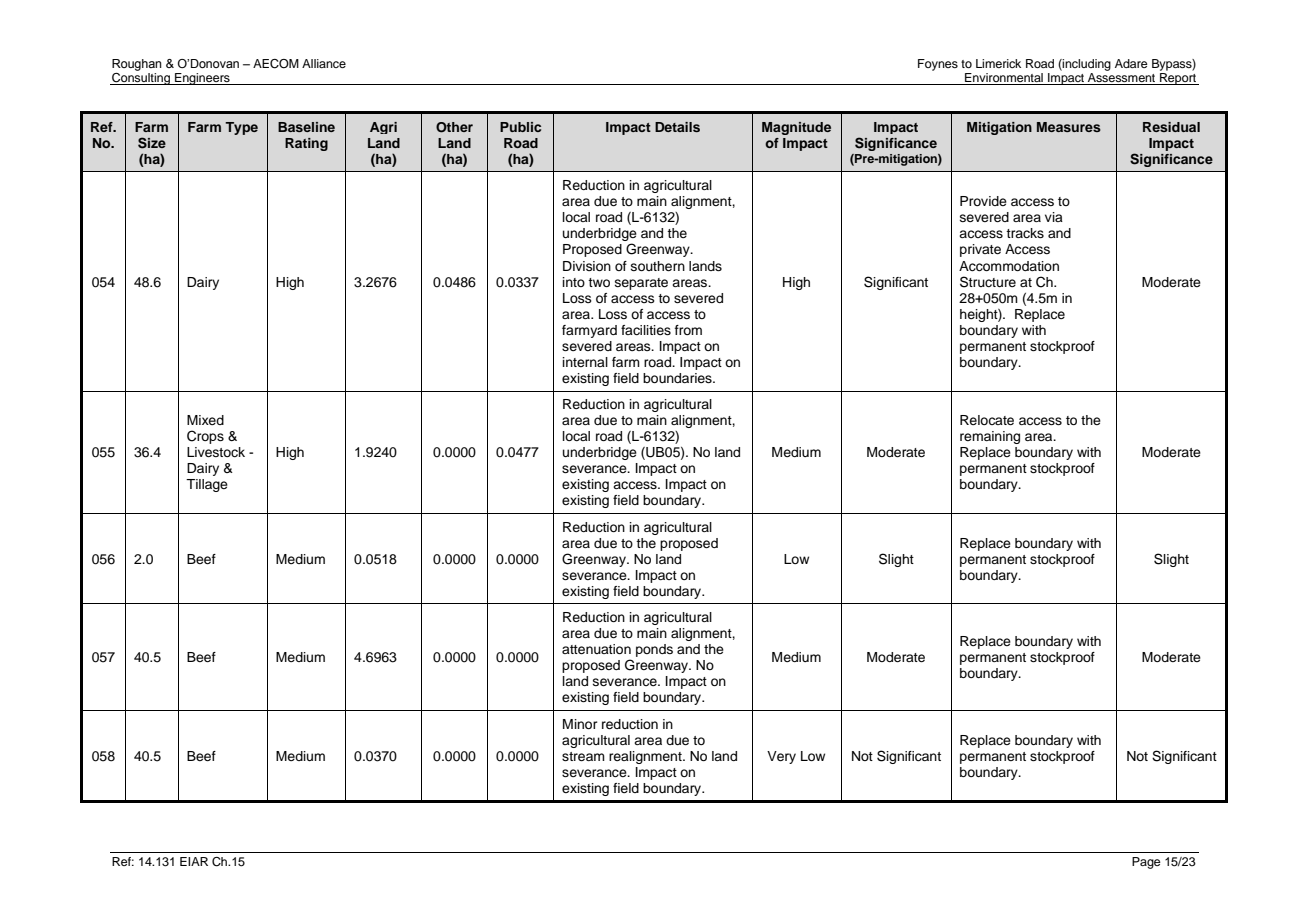 Image resolution: width=1308 pixels, height=924 pixels. What do you see at coordinates (654, 650) in the screenshot?
I see `ponds` at bounding box center [654, 650].
